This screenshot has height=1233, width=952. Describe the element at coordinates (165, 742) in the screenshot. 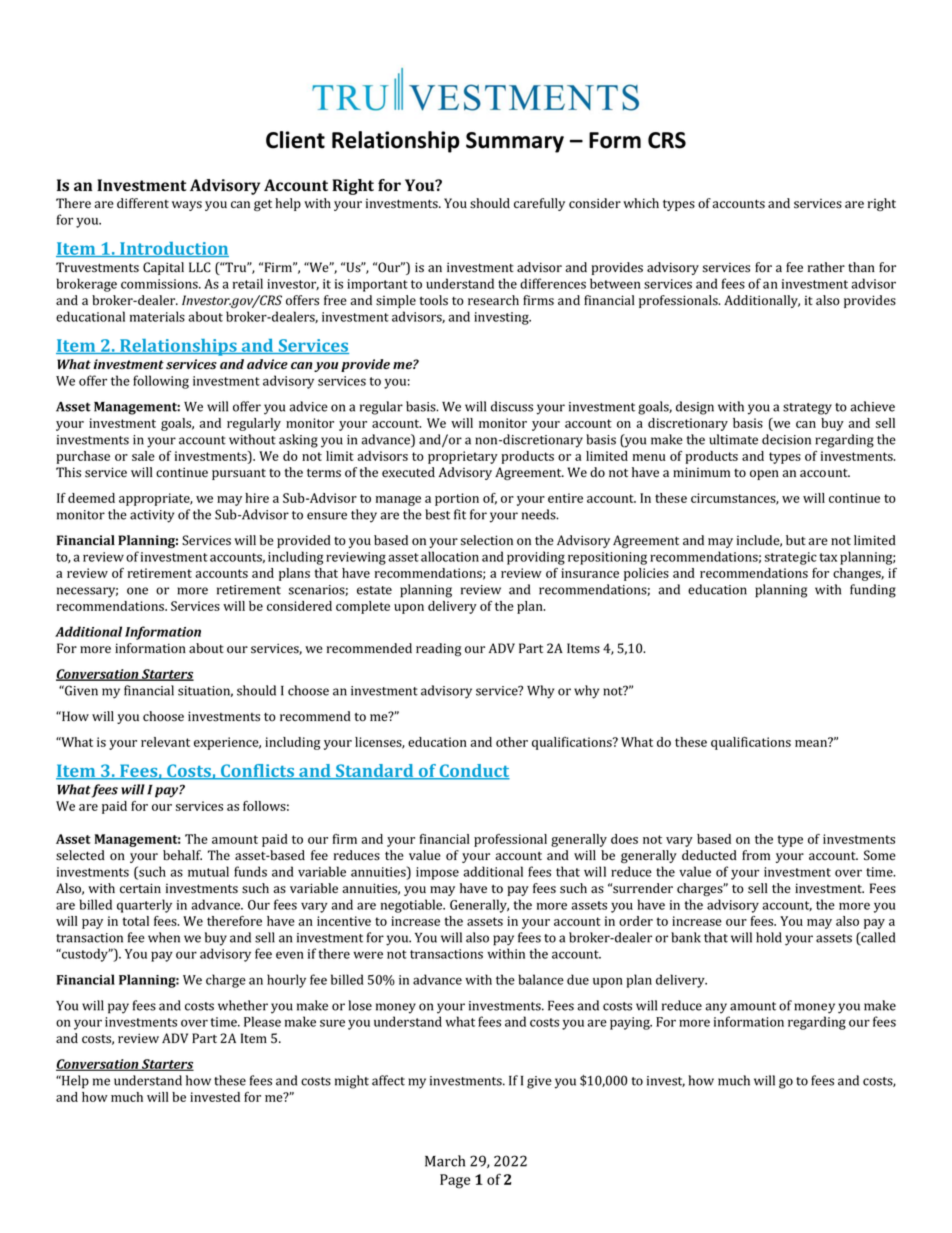

I see `relevant` at that location.
